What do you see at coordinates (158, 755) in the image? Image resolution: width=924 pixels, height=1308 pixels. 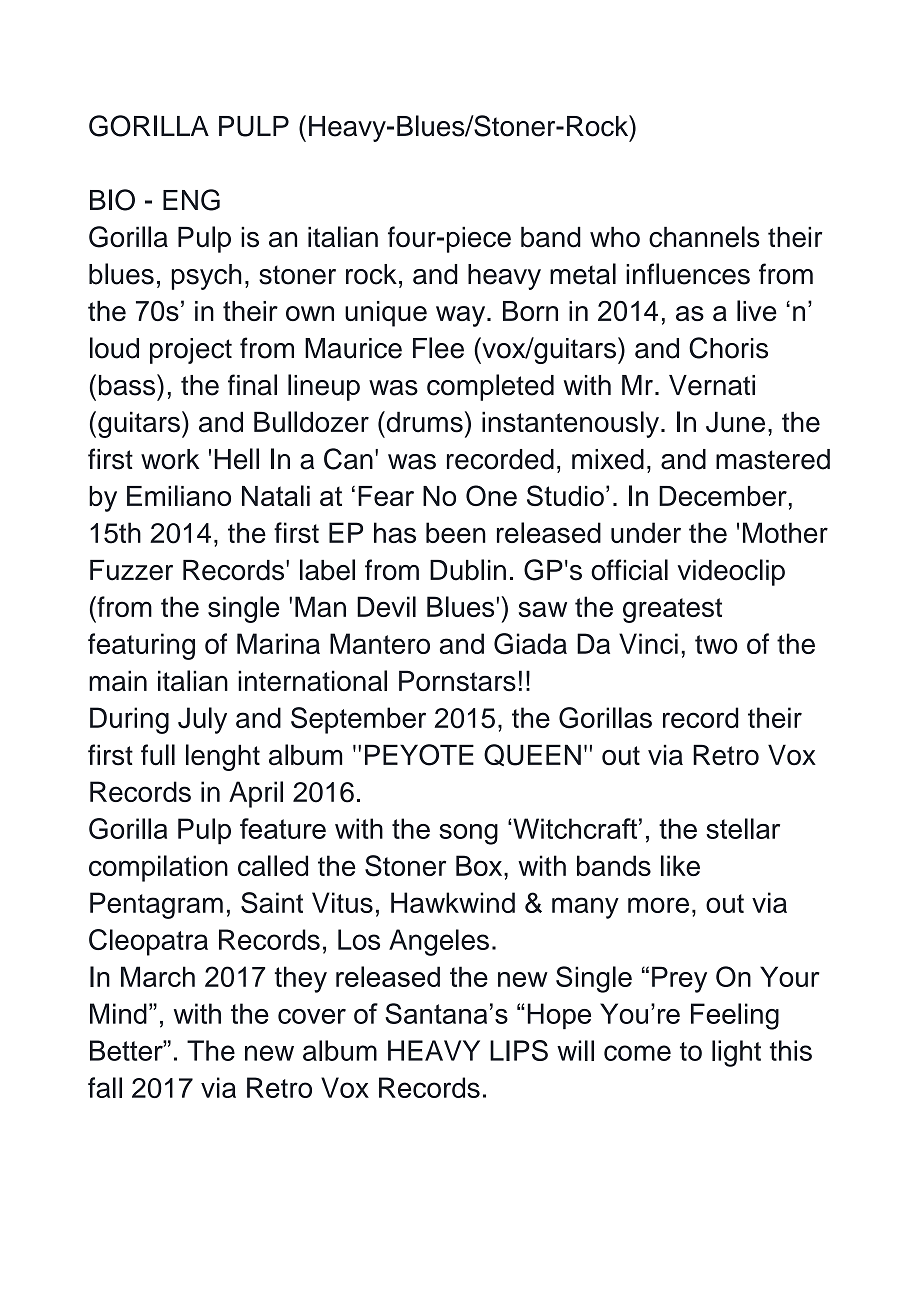 I see `full` at bounding box center [158, 755].
